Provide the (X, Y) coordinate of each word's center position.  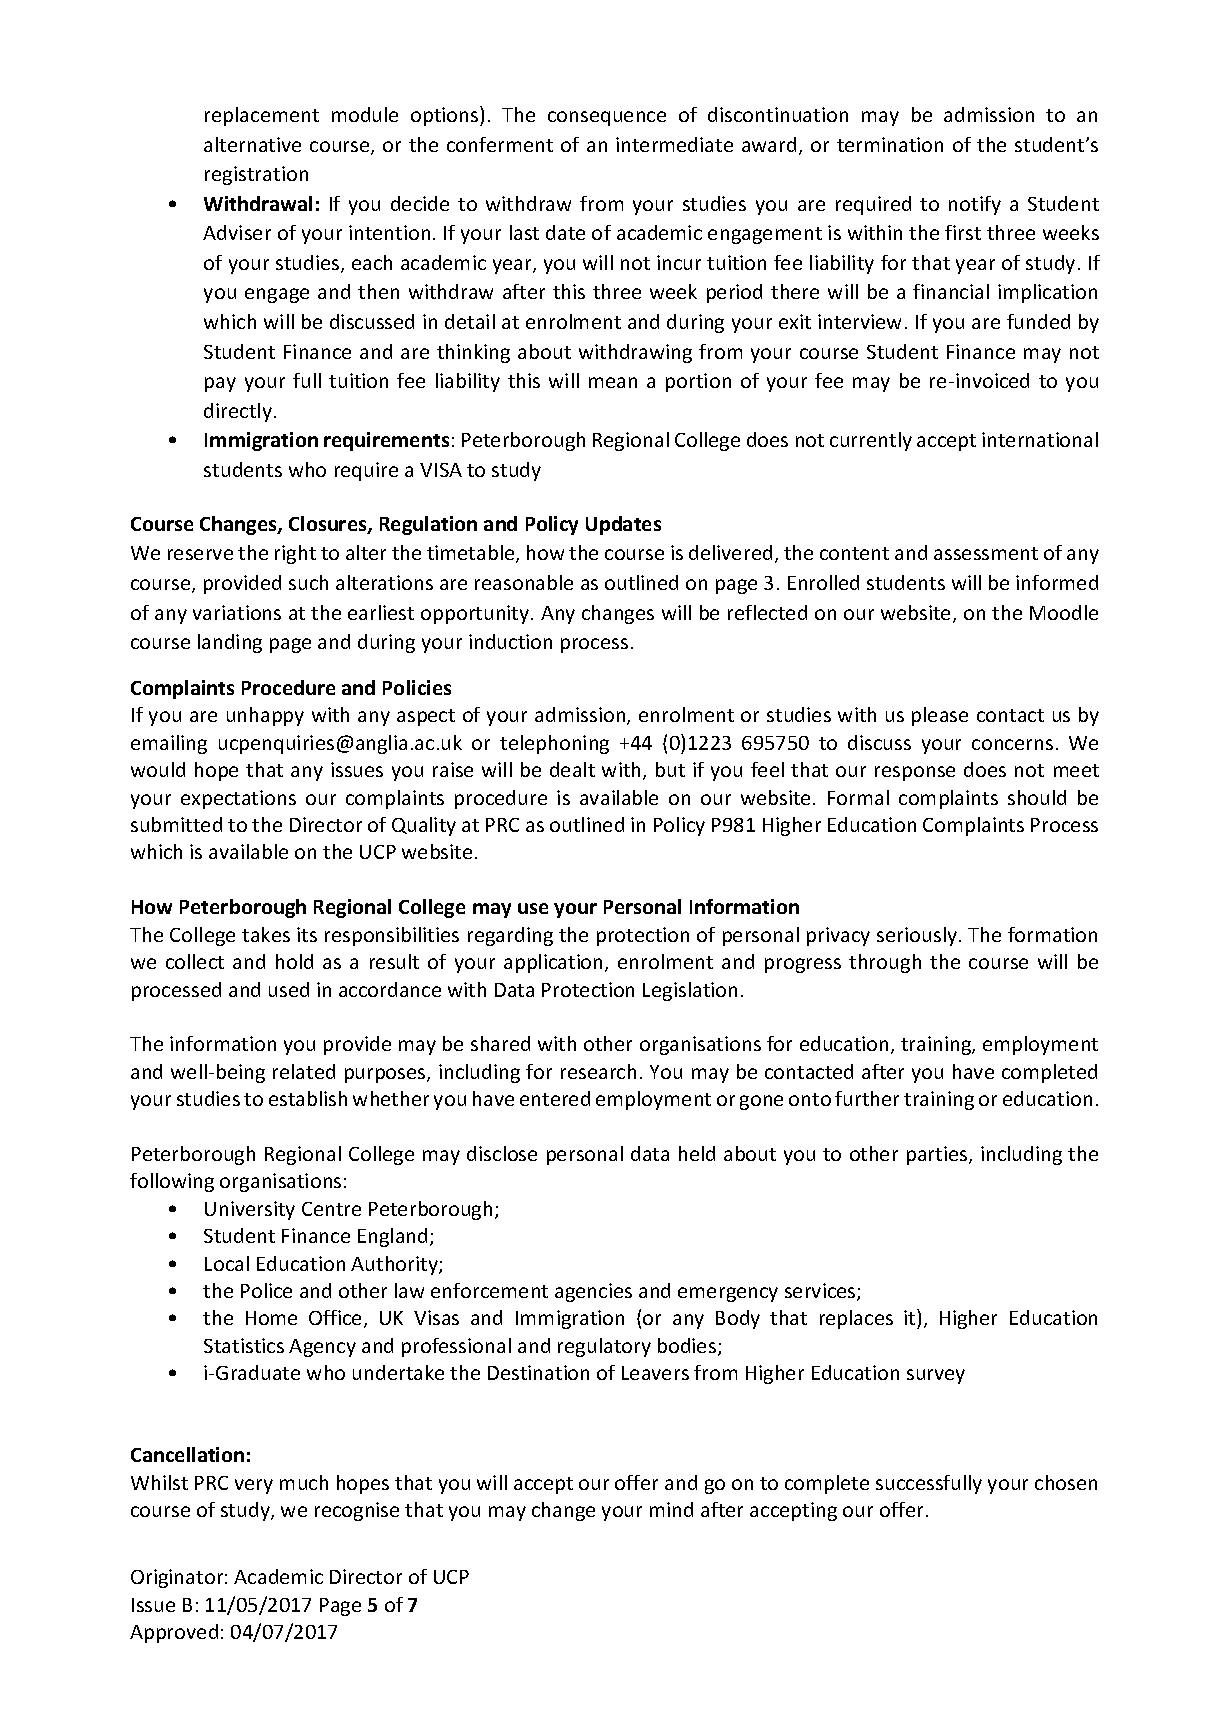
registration (256, 175)
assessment (986, 553)
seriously (918, 936)
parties (938, 1155)
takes (266, 934)
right (295, 554)
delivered (730, 552)
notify (975, 205)
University (250, 1210)
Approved (174, 1633)
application (555, 963)
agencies (593, 1292)
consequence (607, 118)
